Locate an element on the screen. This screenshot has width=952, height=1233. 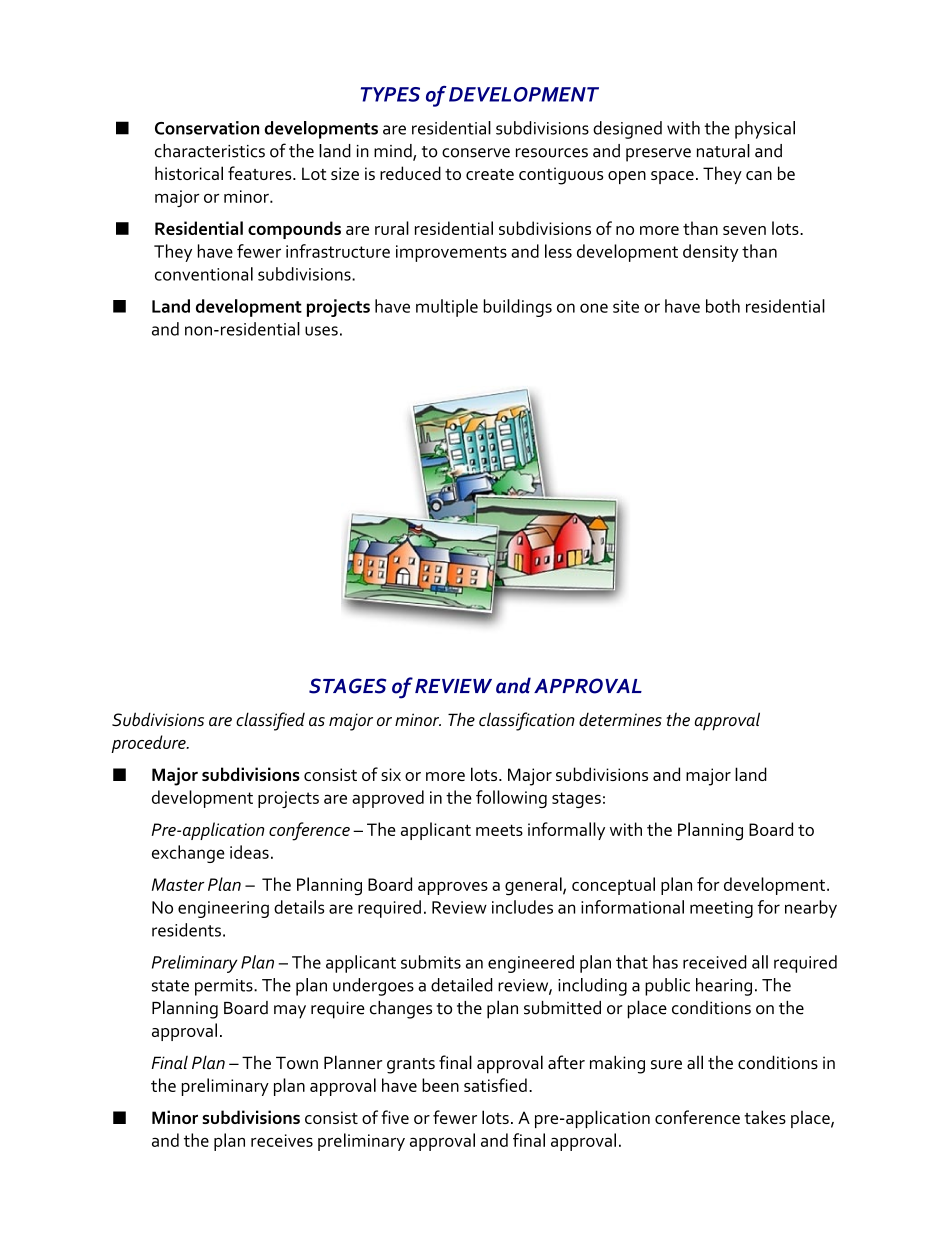
classification is located at coordinates (527, 721).
